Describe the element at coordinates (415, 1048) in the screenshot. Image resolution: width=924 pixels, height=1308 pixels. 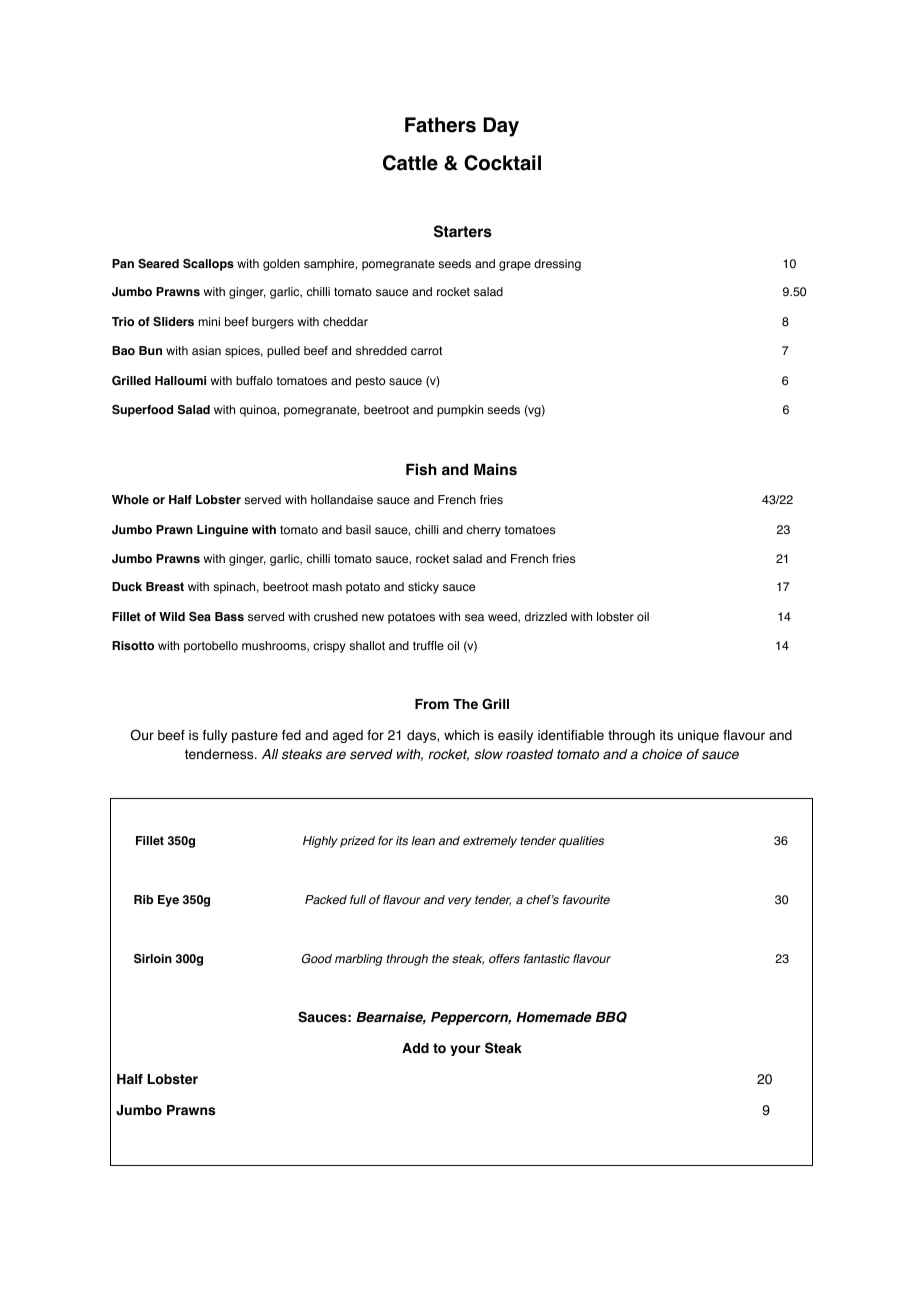
I see `Add` at that location.
